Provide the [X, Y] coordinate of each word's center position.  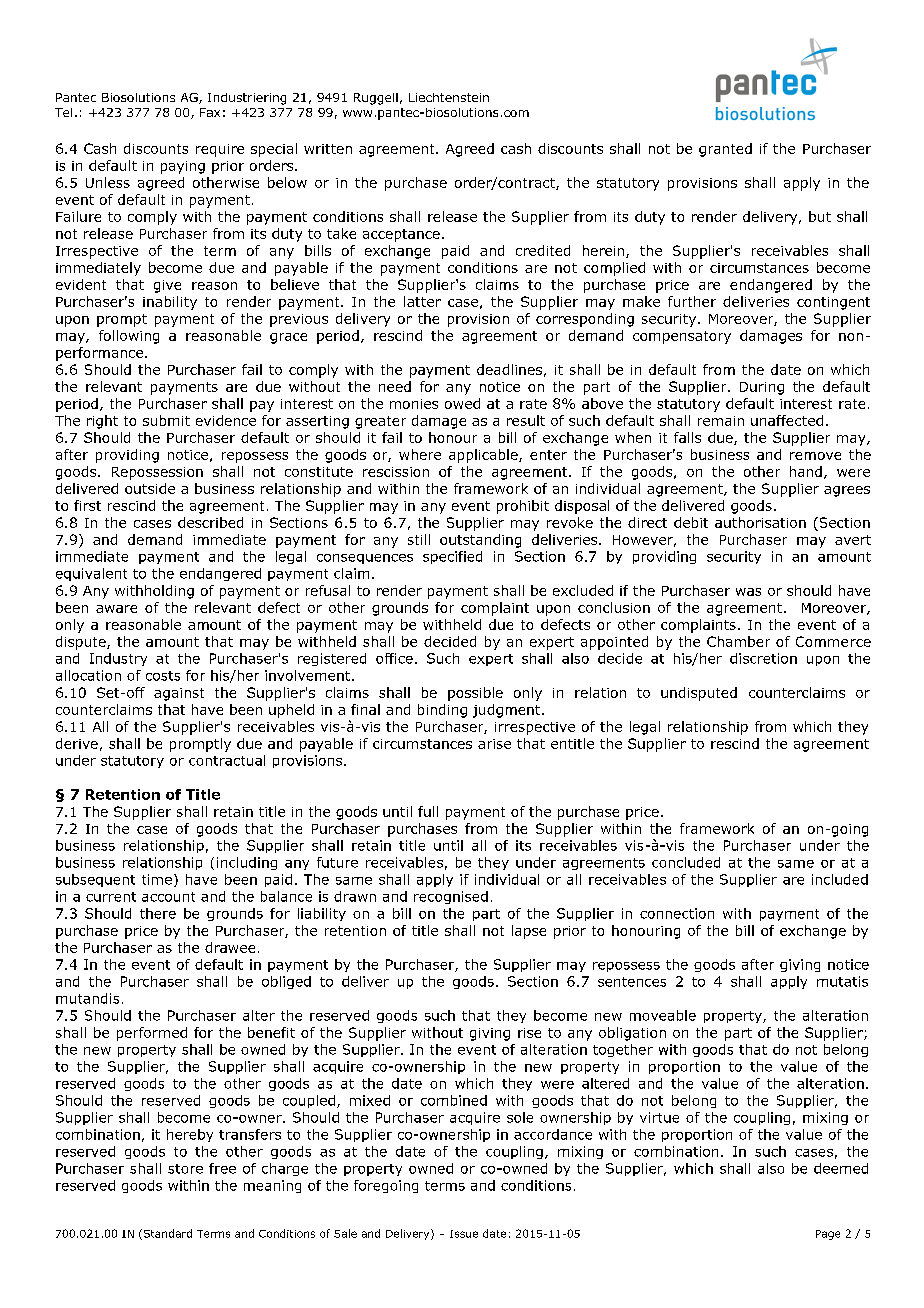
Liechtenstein [449, 97]
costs [163, 676]
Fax [210, 112]
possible [475, 694]
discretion [763, 658]
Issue [464, 1234]
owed [462, 403]
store [185, 1169]
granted [725, 150]
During [762, 388]
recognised [451, 897]
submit [166, 420]
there [158, 913]
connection [677, 913]
